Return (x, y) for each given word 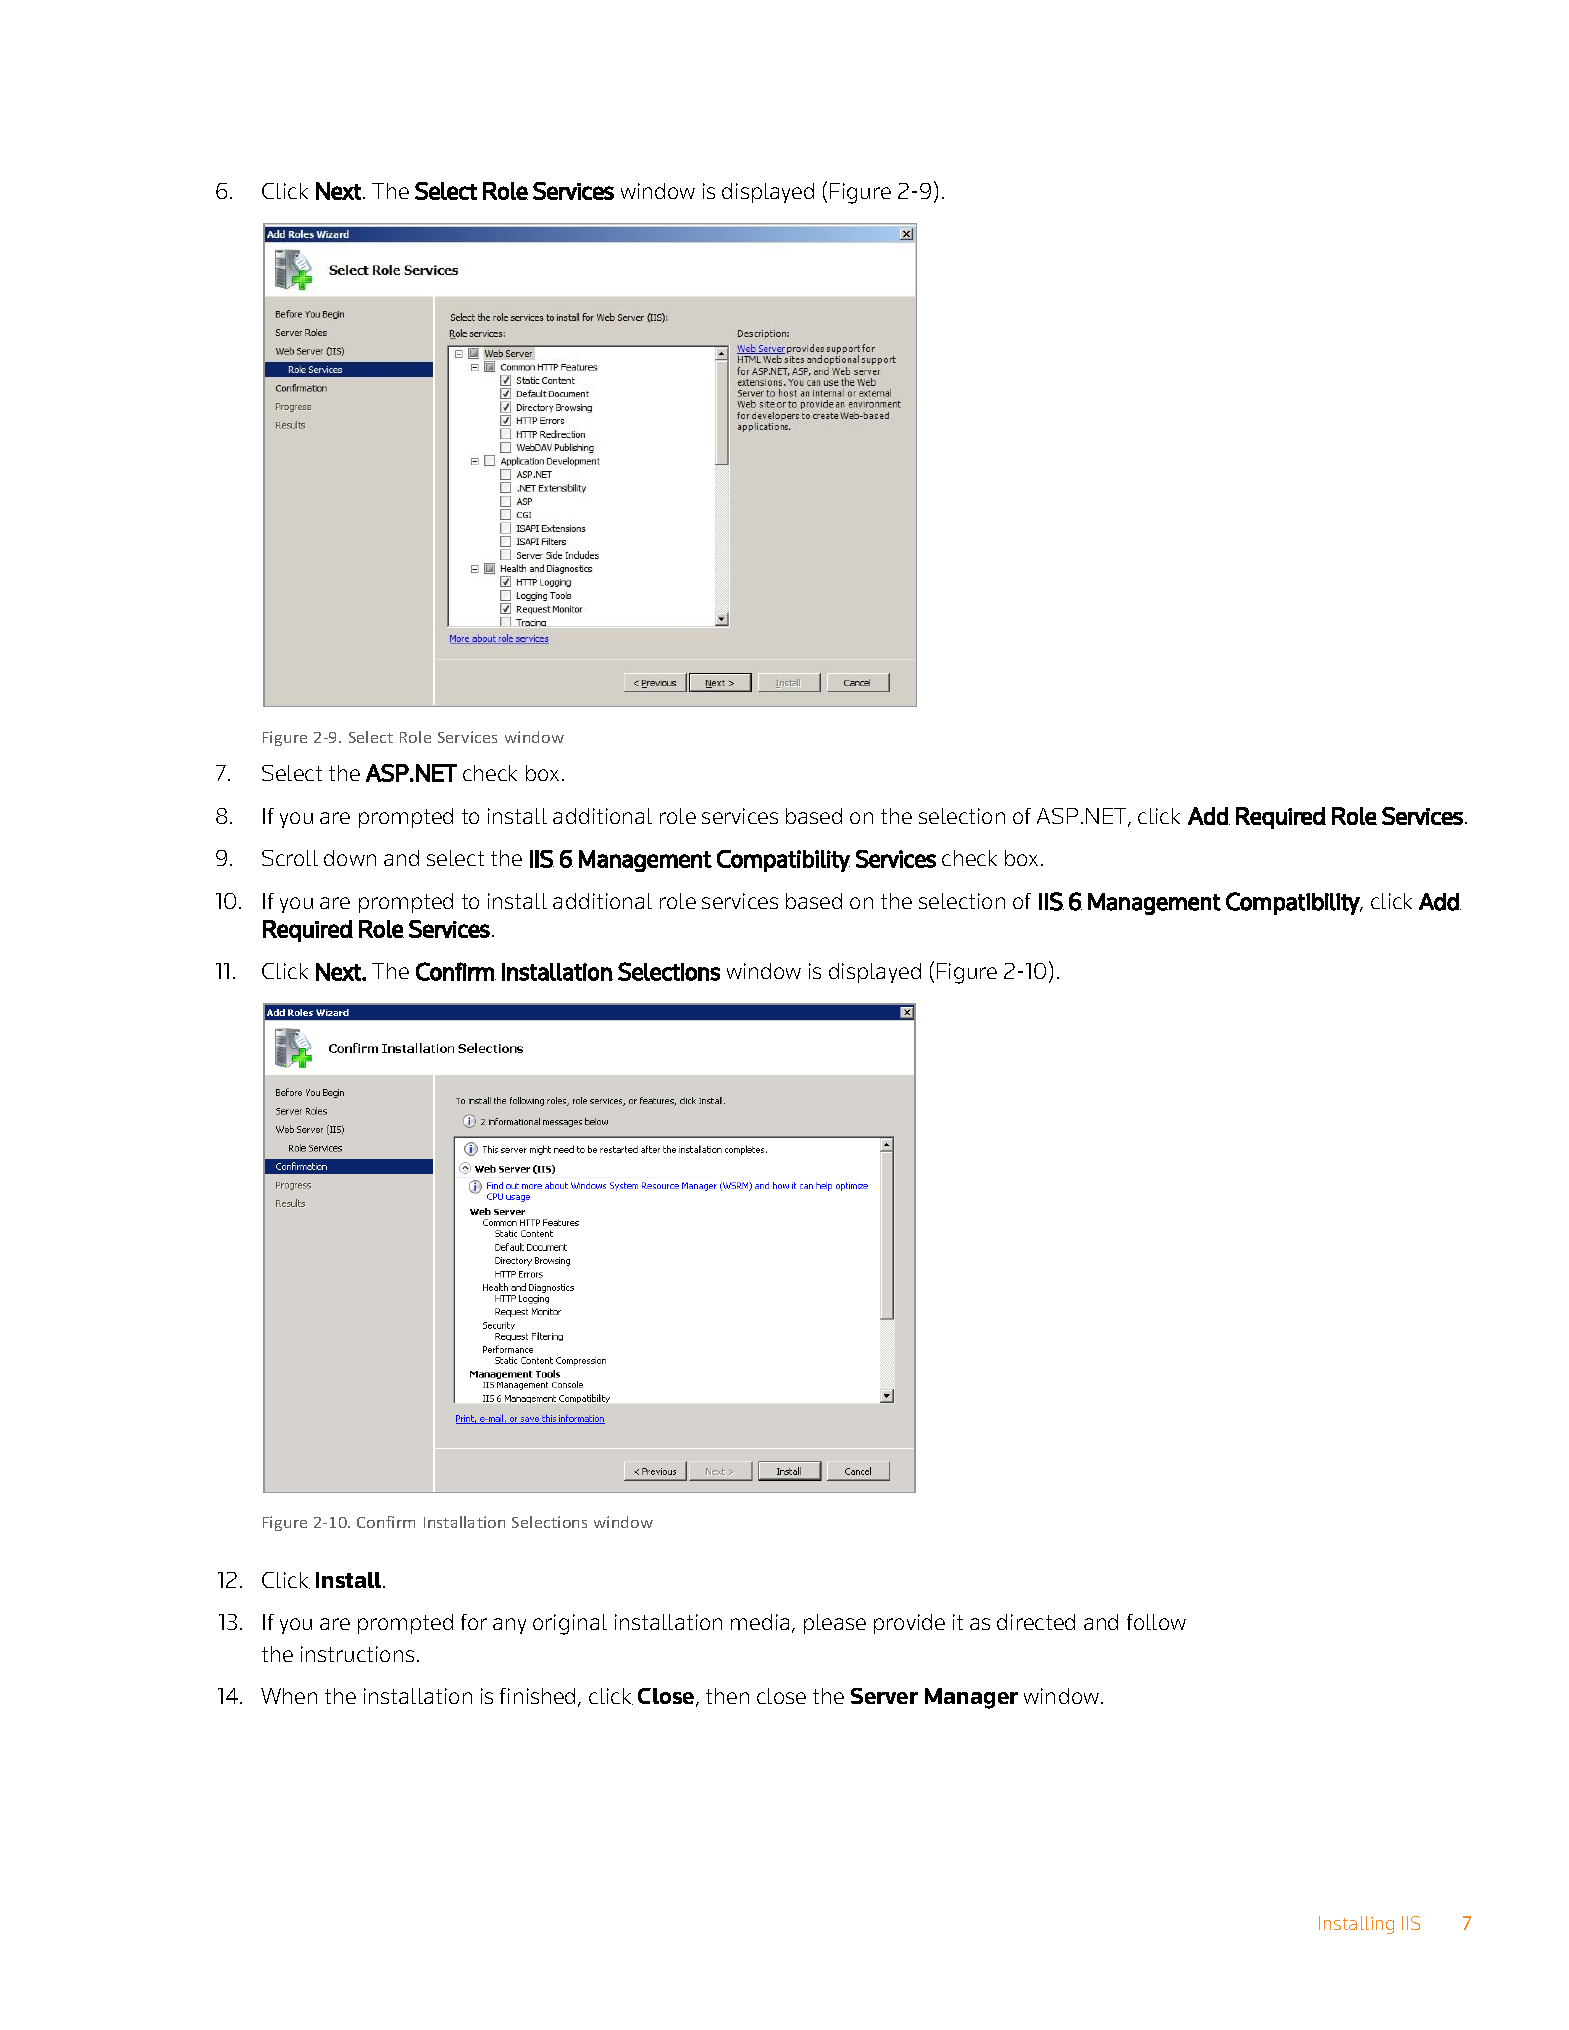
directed (1036, 1622)
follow (1156, 1622)
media (762, 1623)
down (350, 858)
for (474, 1622)
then (727, 1696)
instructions (357, 1654)
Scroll (290, 858)
